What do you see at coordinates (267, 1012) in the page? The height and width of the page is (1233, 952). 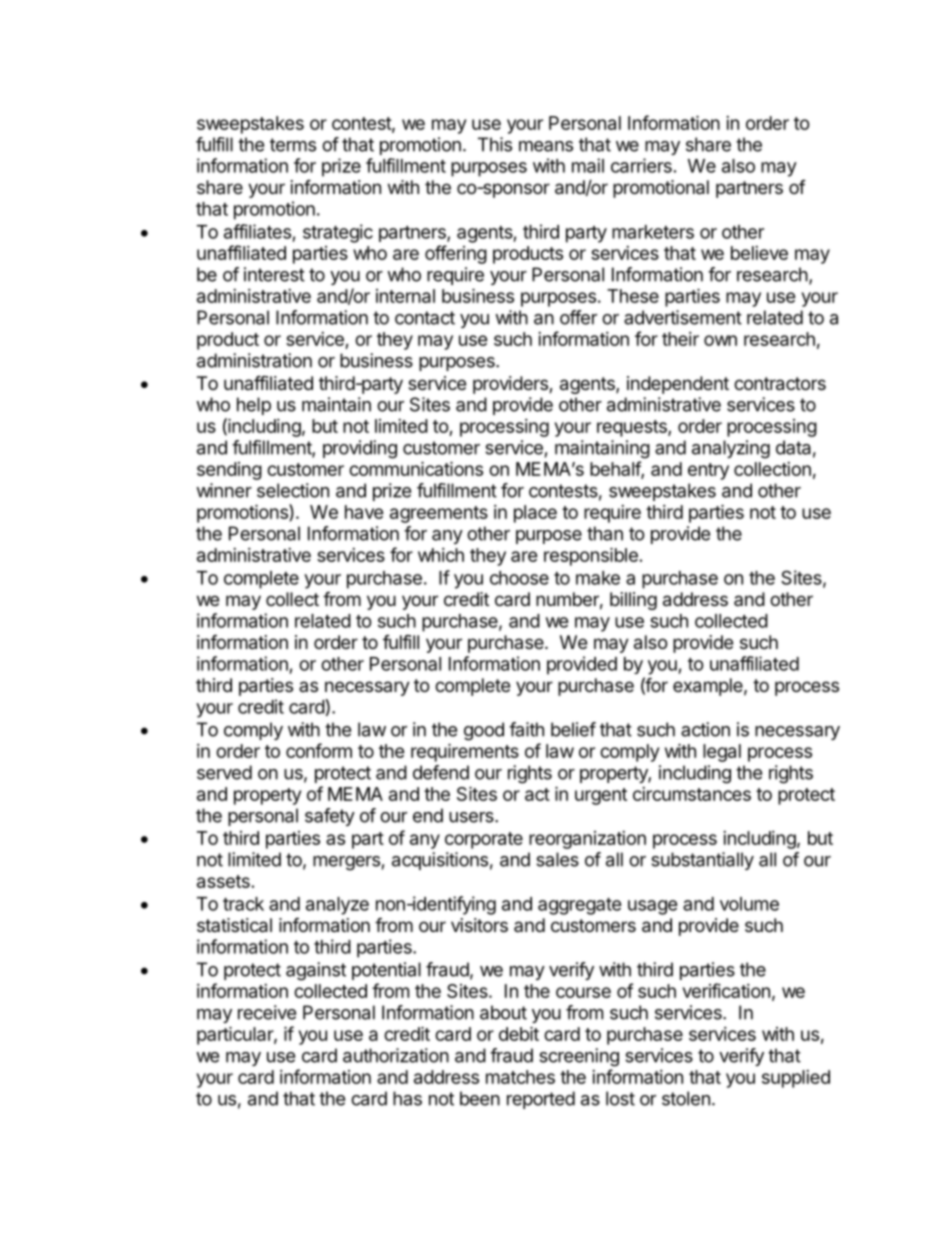 I see `receive` at bounding box center [267, 1012].
